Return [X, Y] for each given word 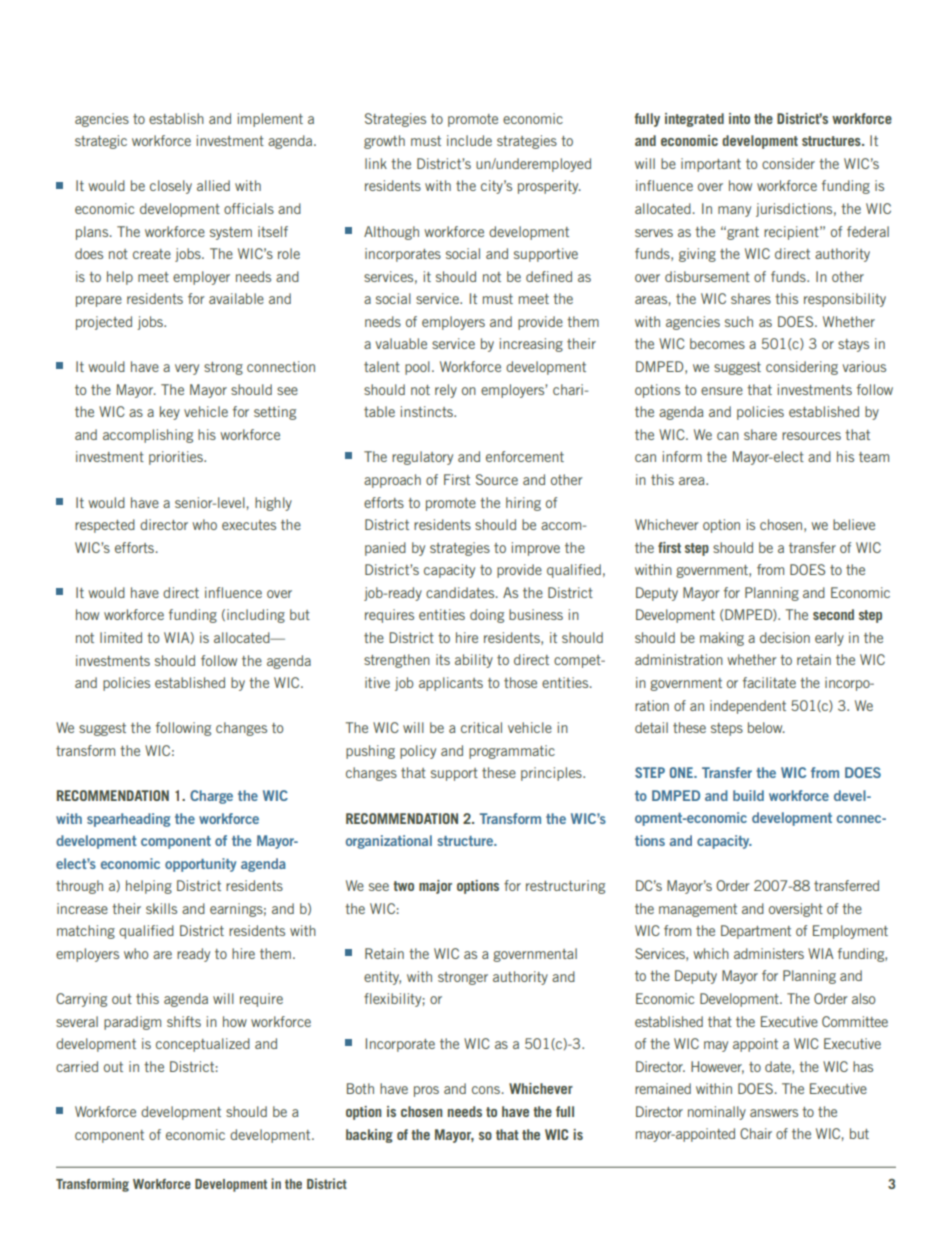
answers [774, 1113]
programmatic [512, 752]
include [469, 140]
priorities [177, 458]
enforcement [525, 456]
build [748, 795]
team [874, 457]
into [739, 118]
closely [171, 187]
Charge [211, 797]
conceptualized [203, 1045]
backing [369, 1136]
